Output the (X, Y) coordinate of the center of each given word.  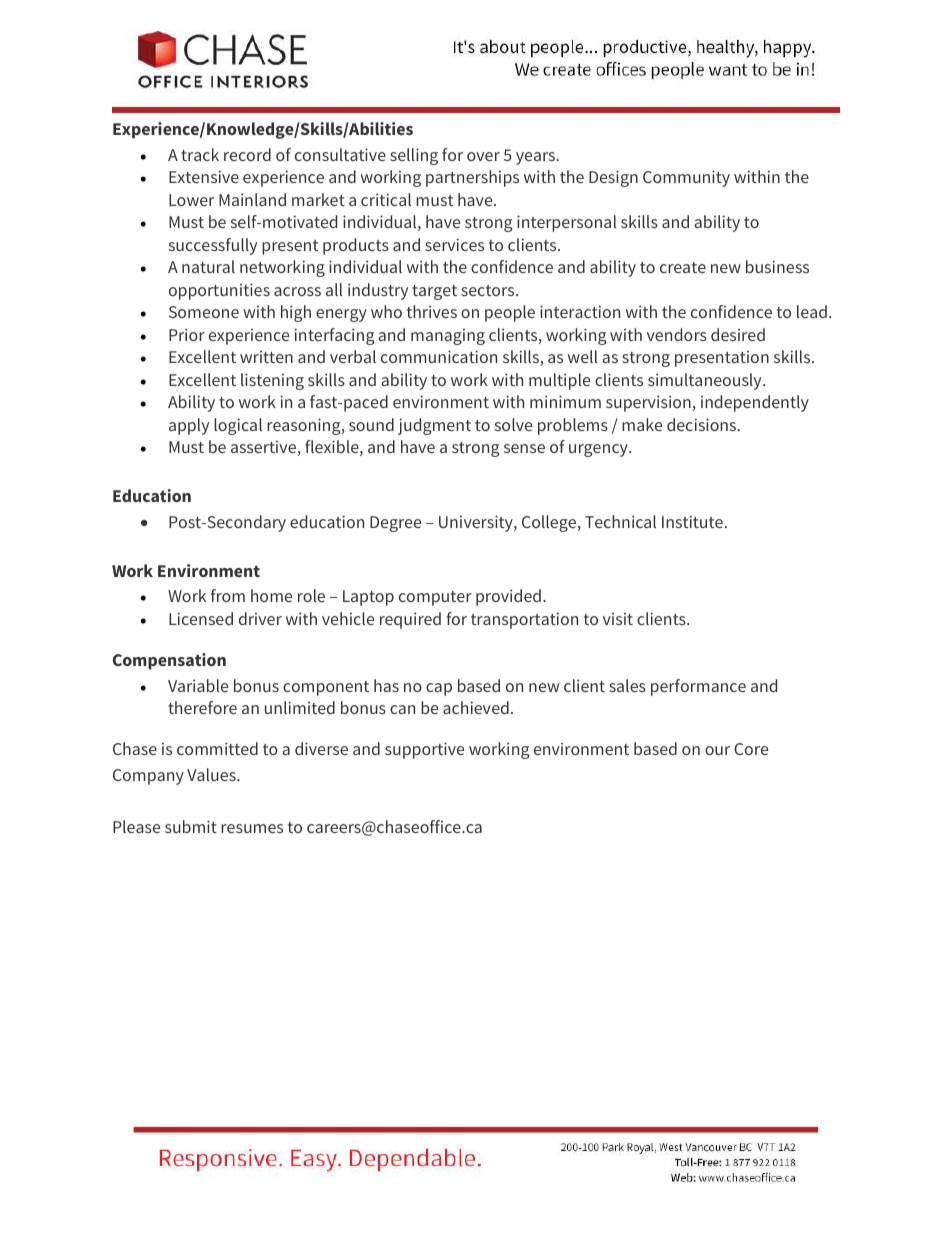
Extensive (204, 176)
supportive (424, 750)
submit (191, 826)
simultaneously (706, 381)
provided (508, 597)
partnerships (472, 178)
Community (686, 178)
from (228, 595)
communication (439, 356)
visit (618, 619)
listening (272, 381)
